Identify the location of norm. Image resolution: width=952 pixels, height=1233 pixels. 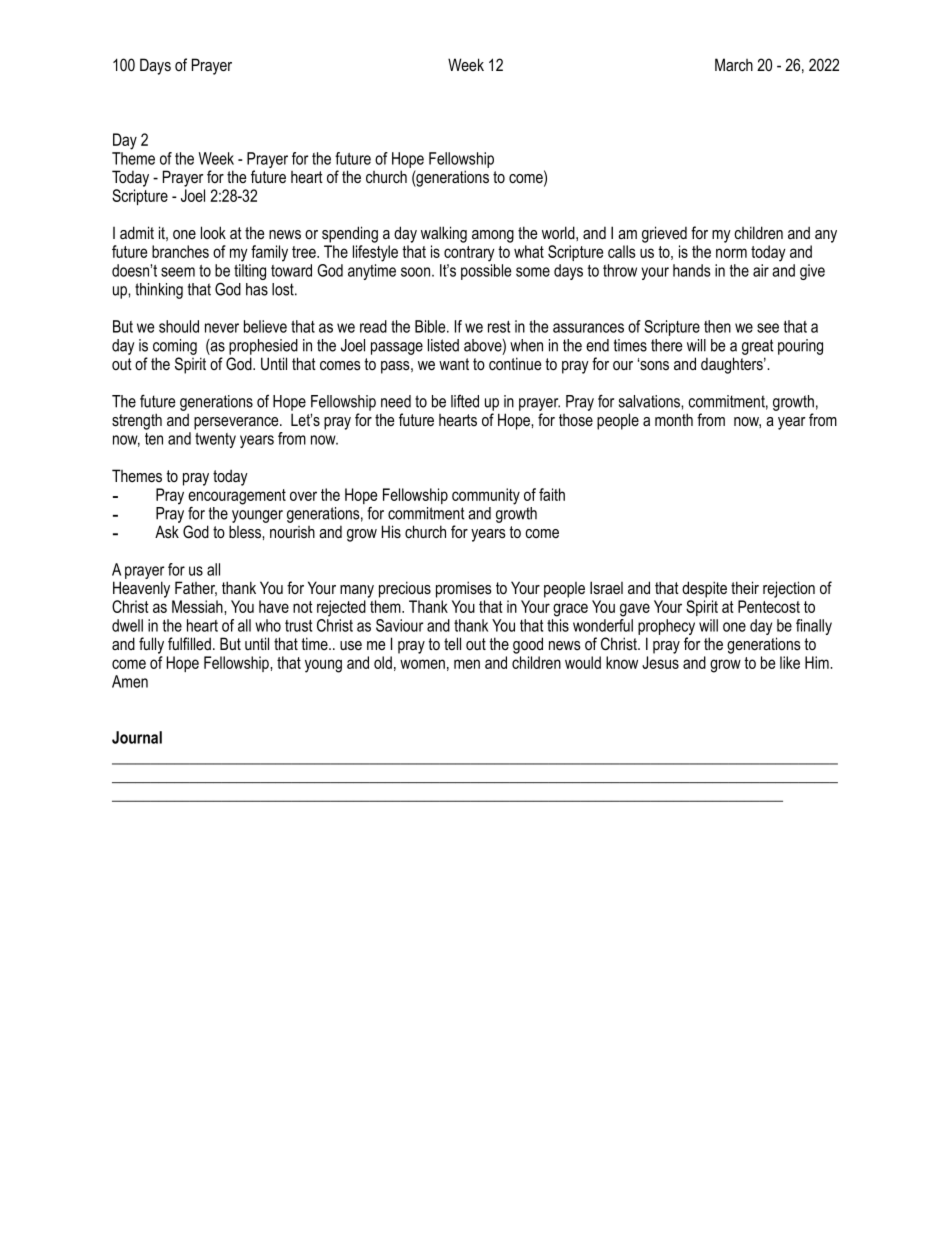
(731, 253).
